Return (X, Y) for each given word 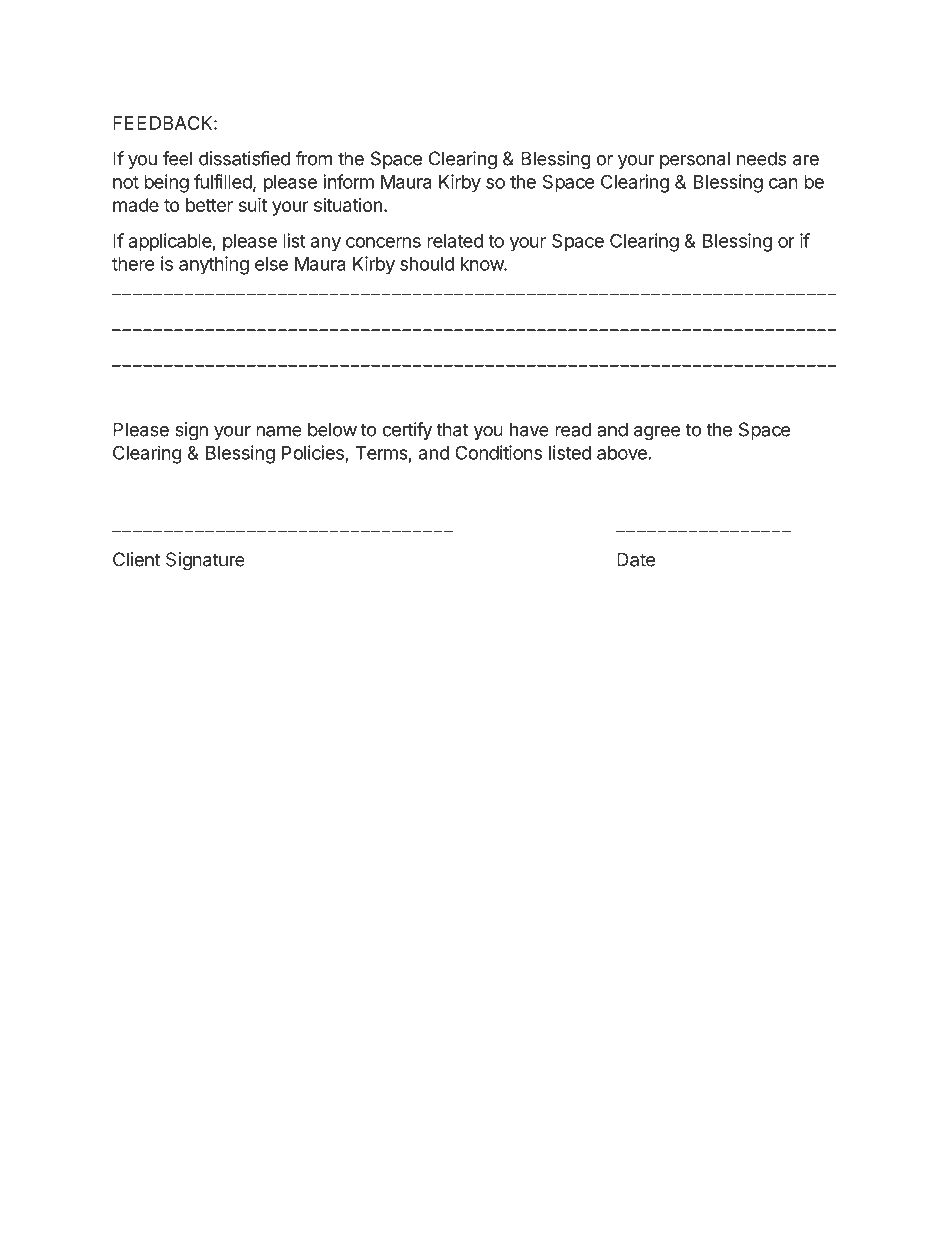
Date (636, 559)
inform (348, 181)
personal (695, 160)
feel (177, 158)
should (427, 264)
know (483, 264)
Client (136, 559)
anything (214, 265)
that (452, 429)
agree (657, 433)
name (279, 431)
